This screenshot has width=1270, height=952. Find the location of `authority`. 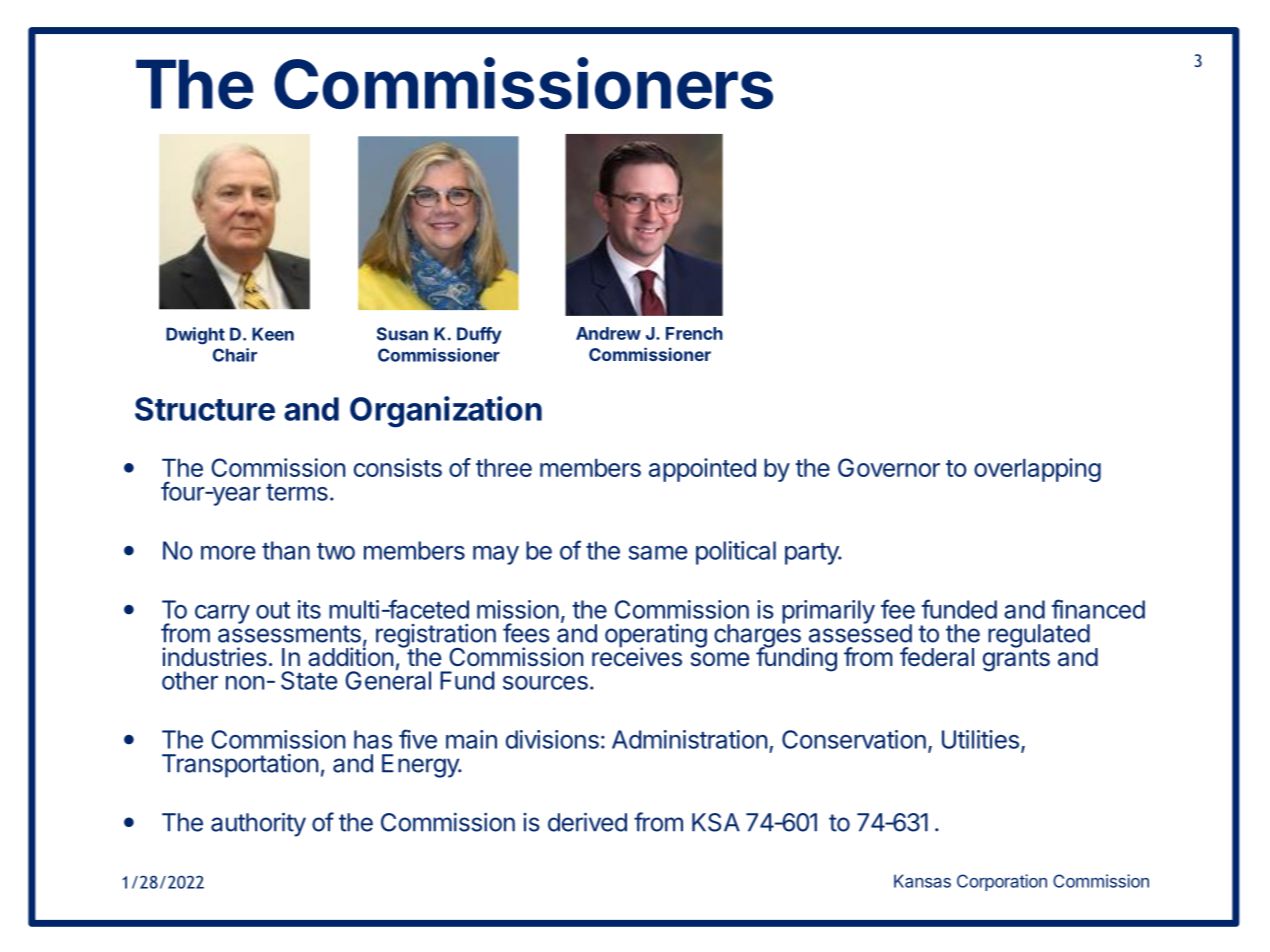

authority is located at coordinates (258, 824).
